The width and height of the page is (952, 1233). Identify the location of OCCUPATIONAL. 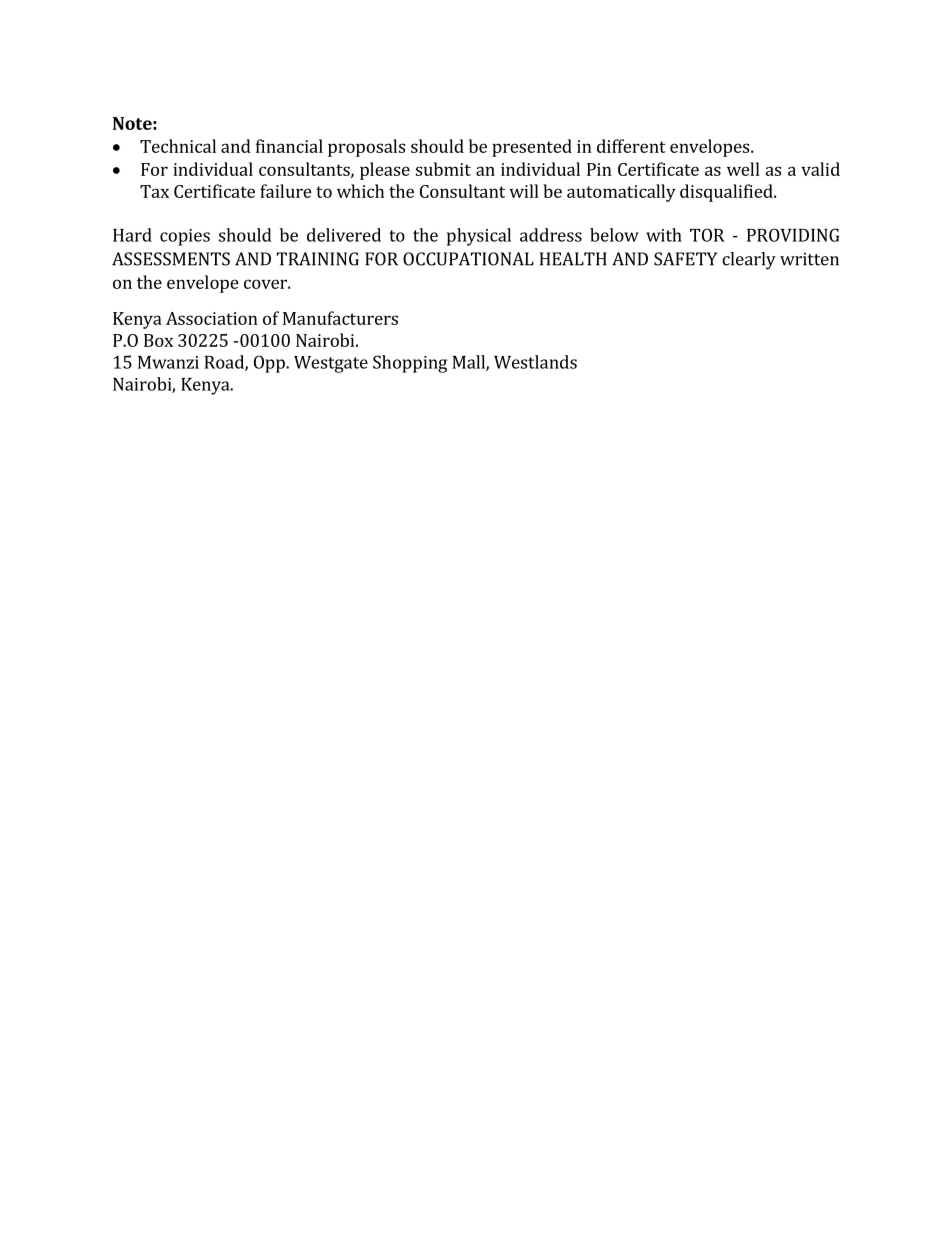
(468, 259).
